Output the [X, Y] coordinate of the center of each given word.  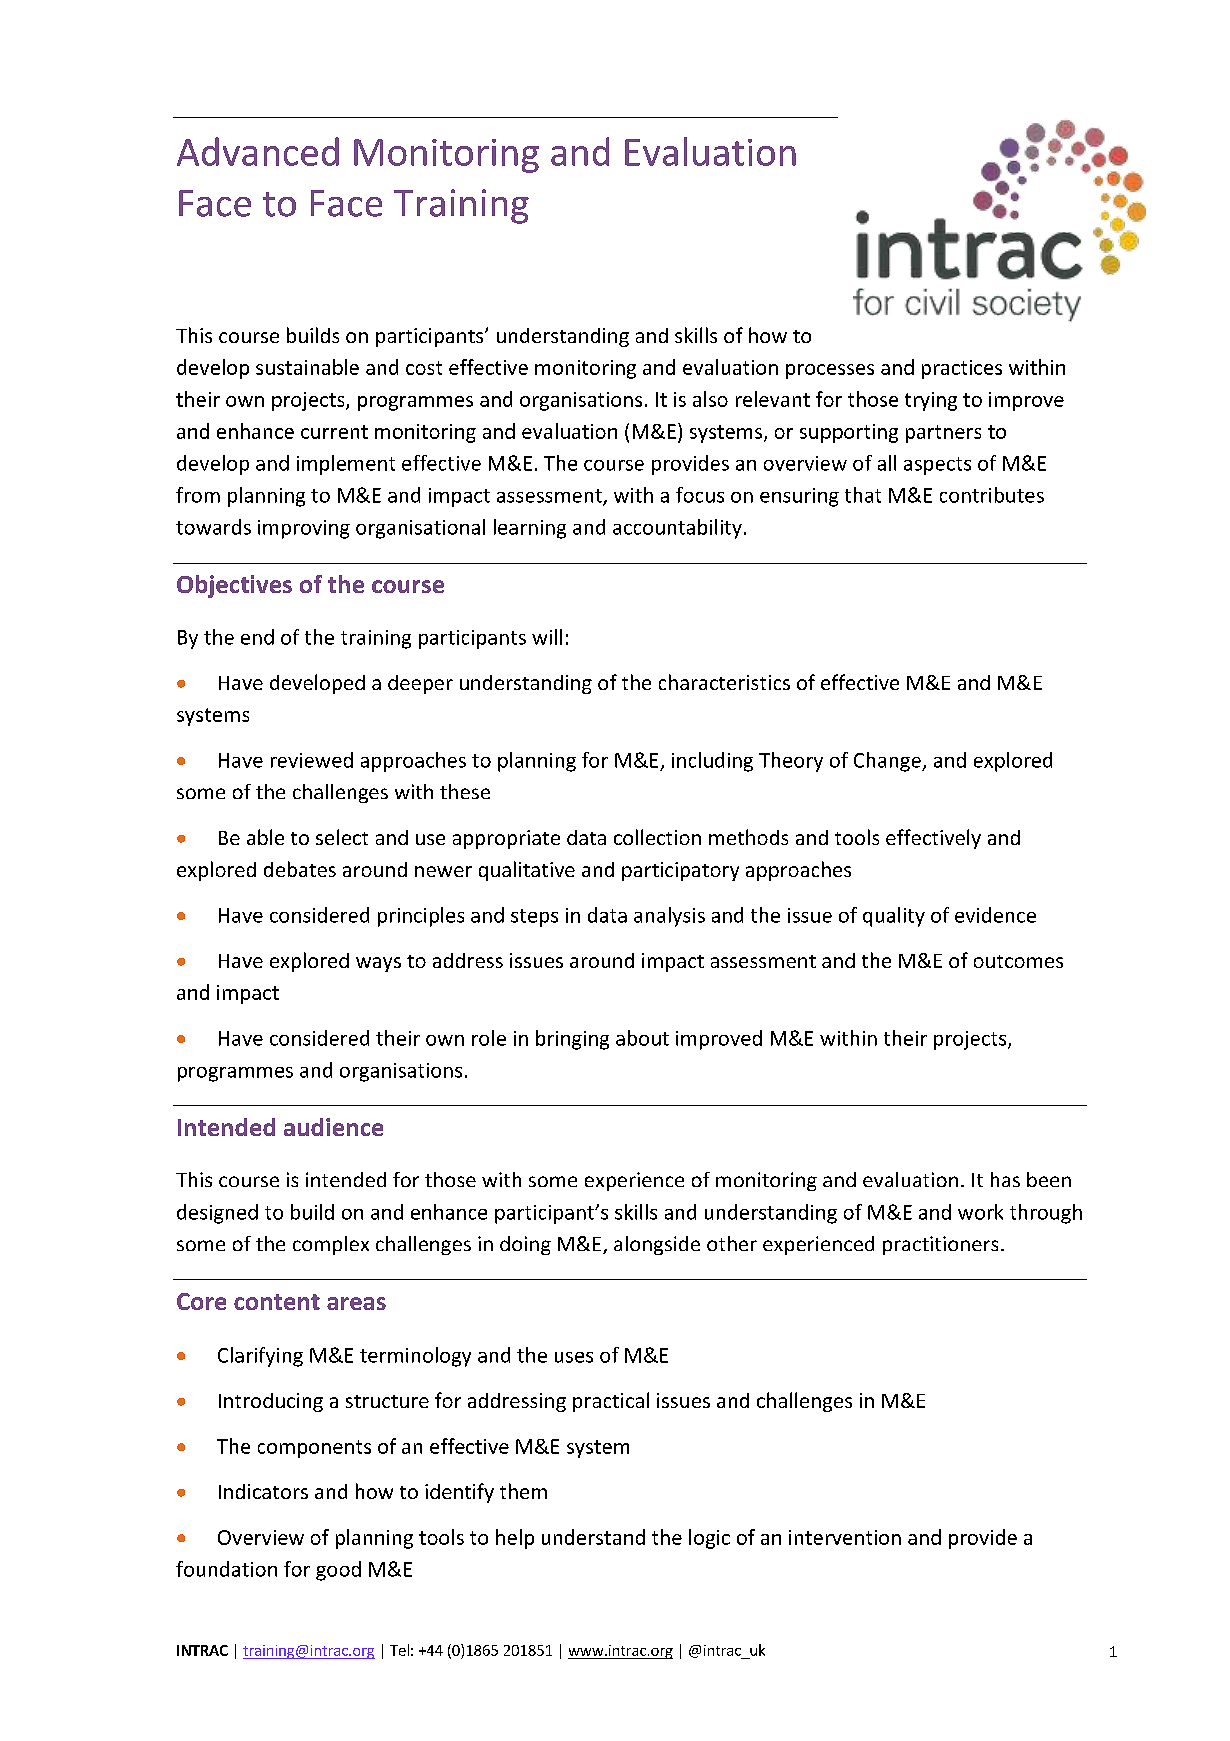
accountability [677, 529]
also [710, 399]
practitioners [940, 1245]
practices [962, 369]
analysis [669, 917]
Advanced [258, 151]
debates [300, 869]
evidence [995, 915]
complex [331, 1245]
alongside [657, 1245]
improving [304, 529]
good [338, 1571]
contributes [992, 495]
